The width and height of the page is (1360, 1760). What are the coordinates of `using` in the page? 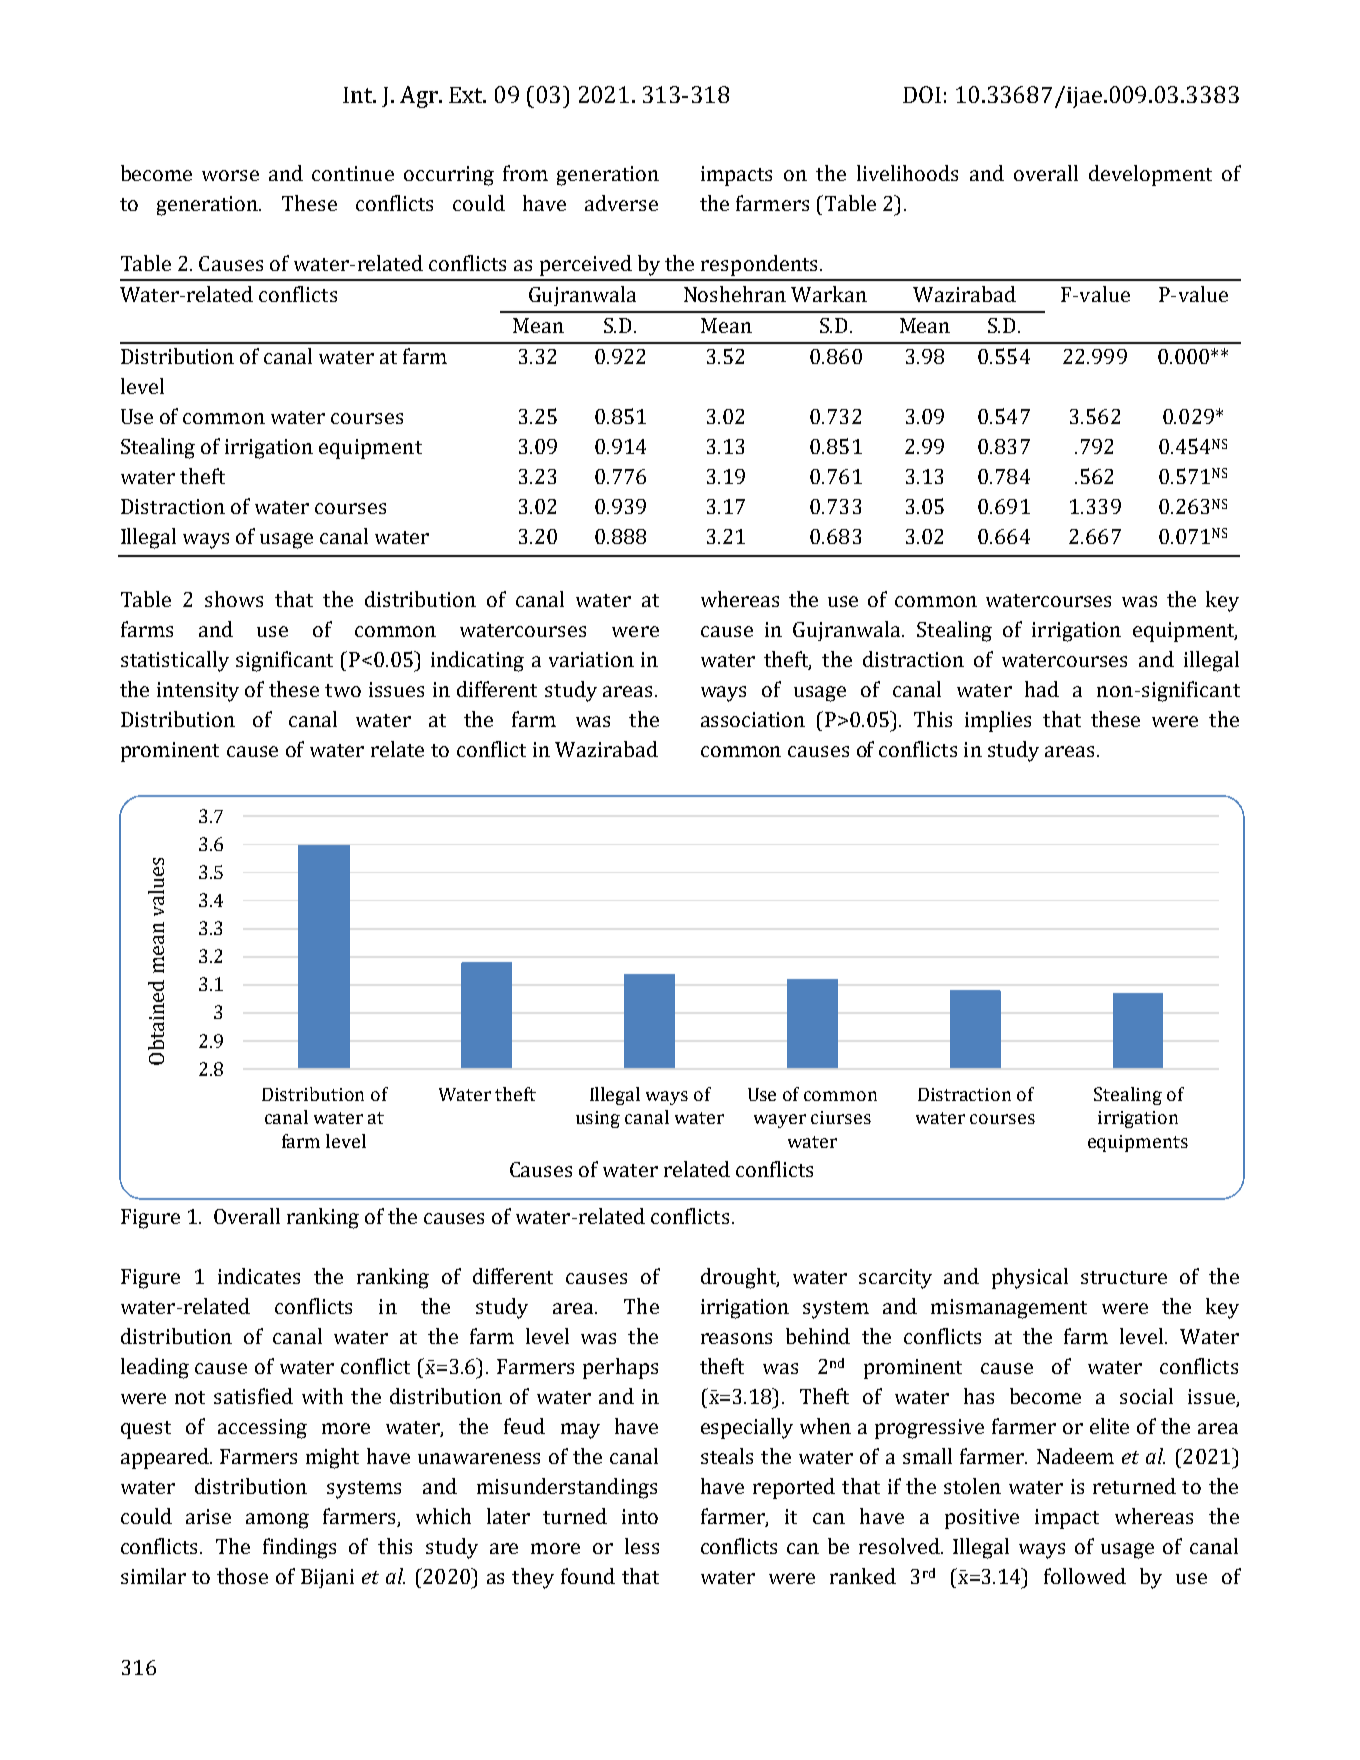 It's located at (598, 1119).
